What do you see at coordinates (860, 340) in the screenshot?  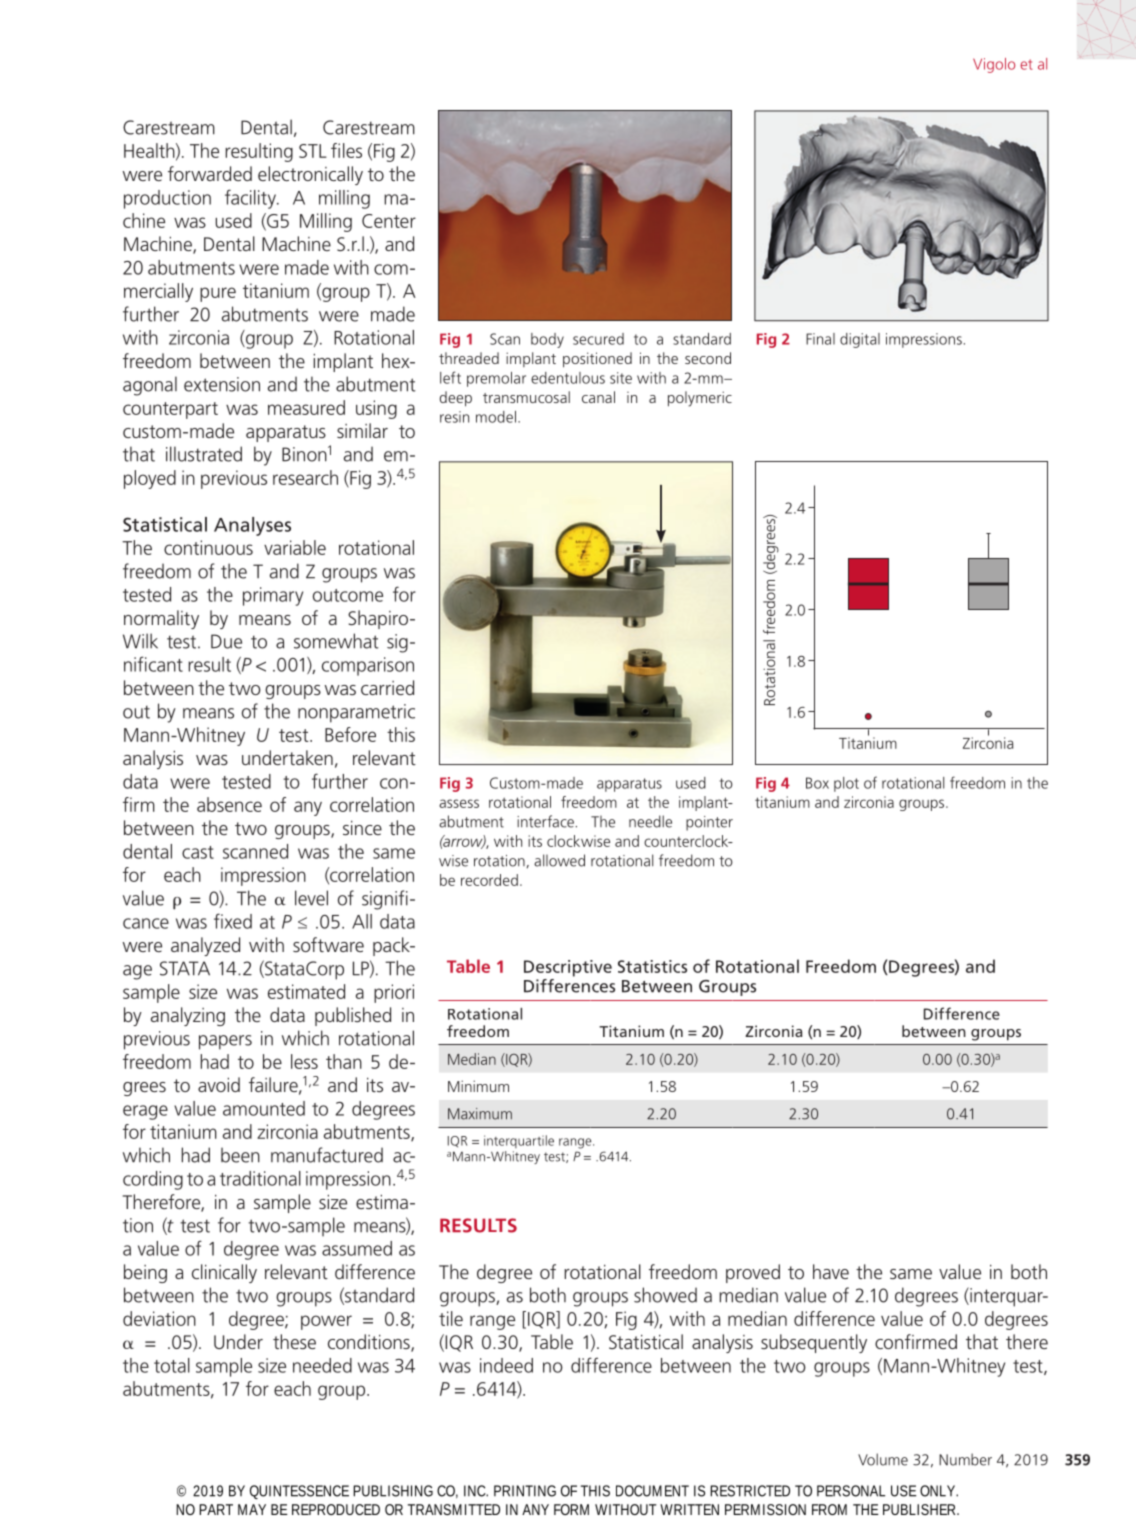 I see `digital` at bounding box center [860, 340].
